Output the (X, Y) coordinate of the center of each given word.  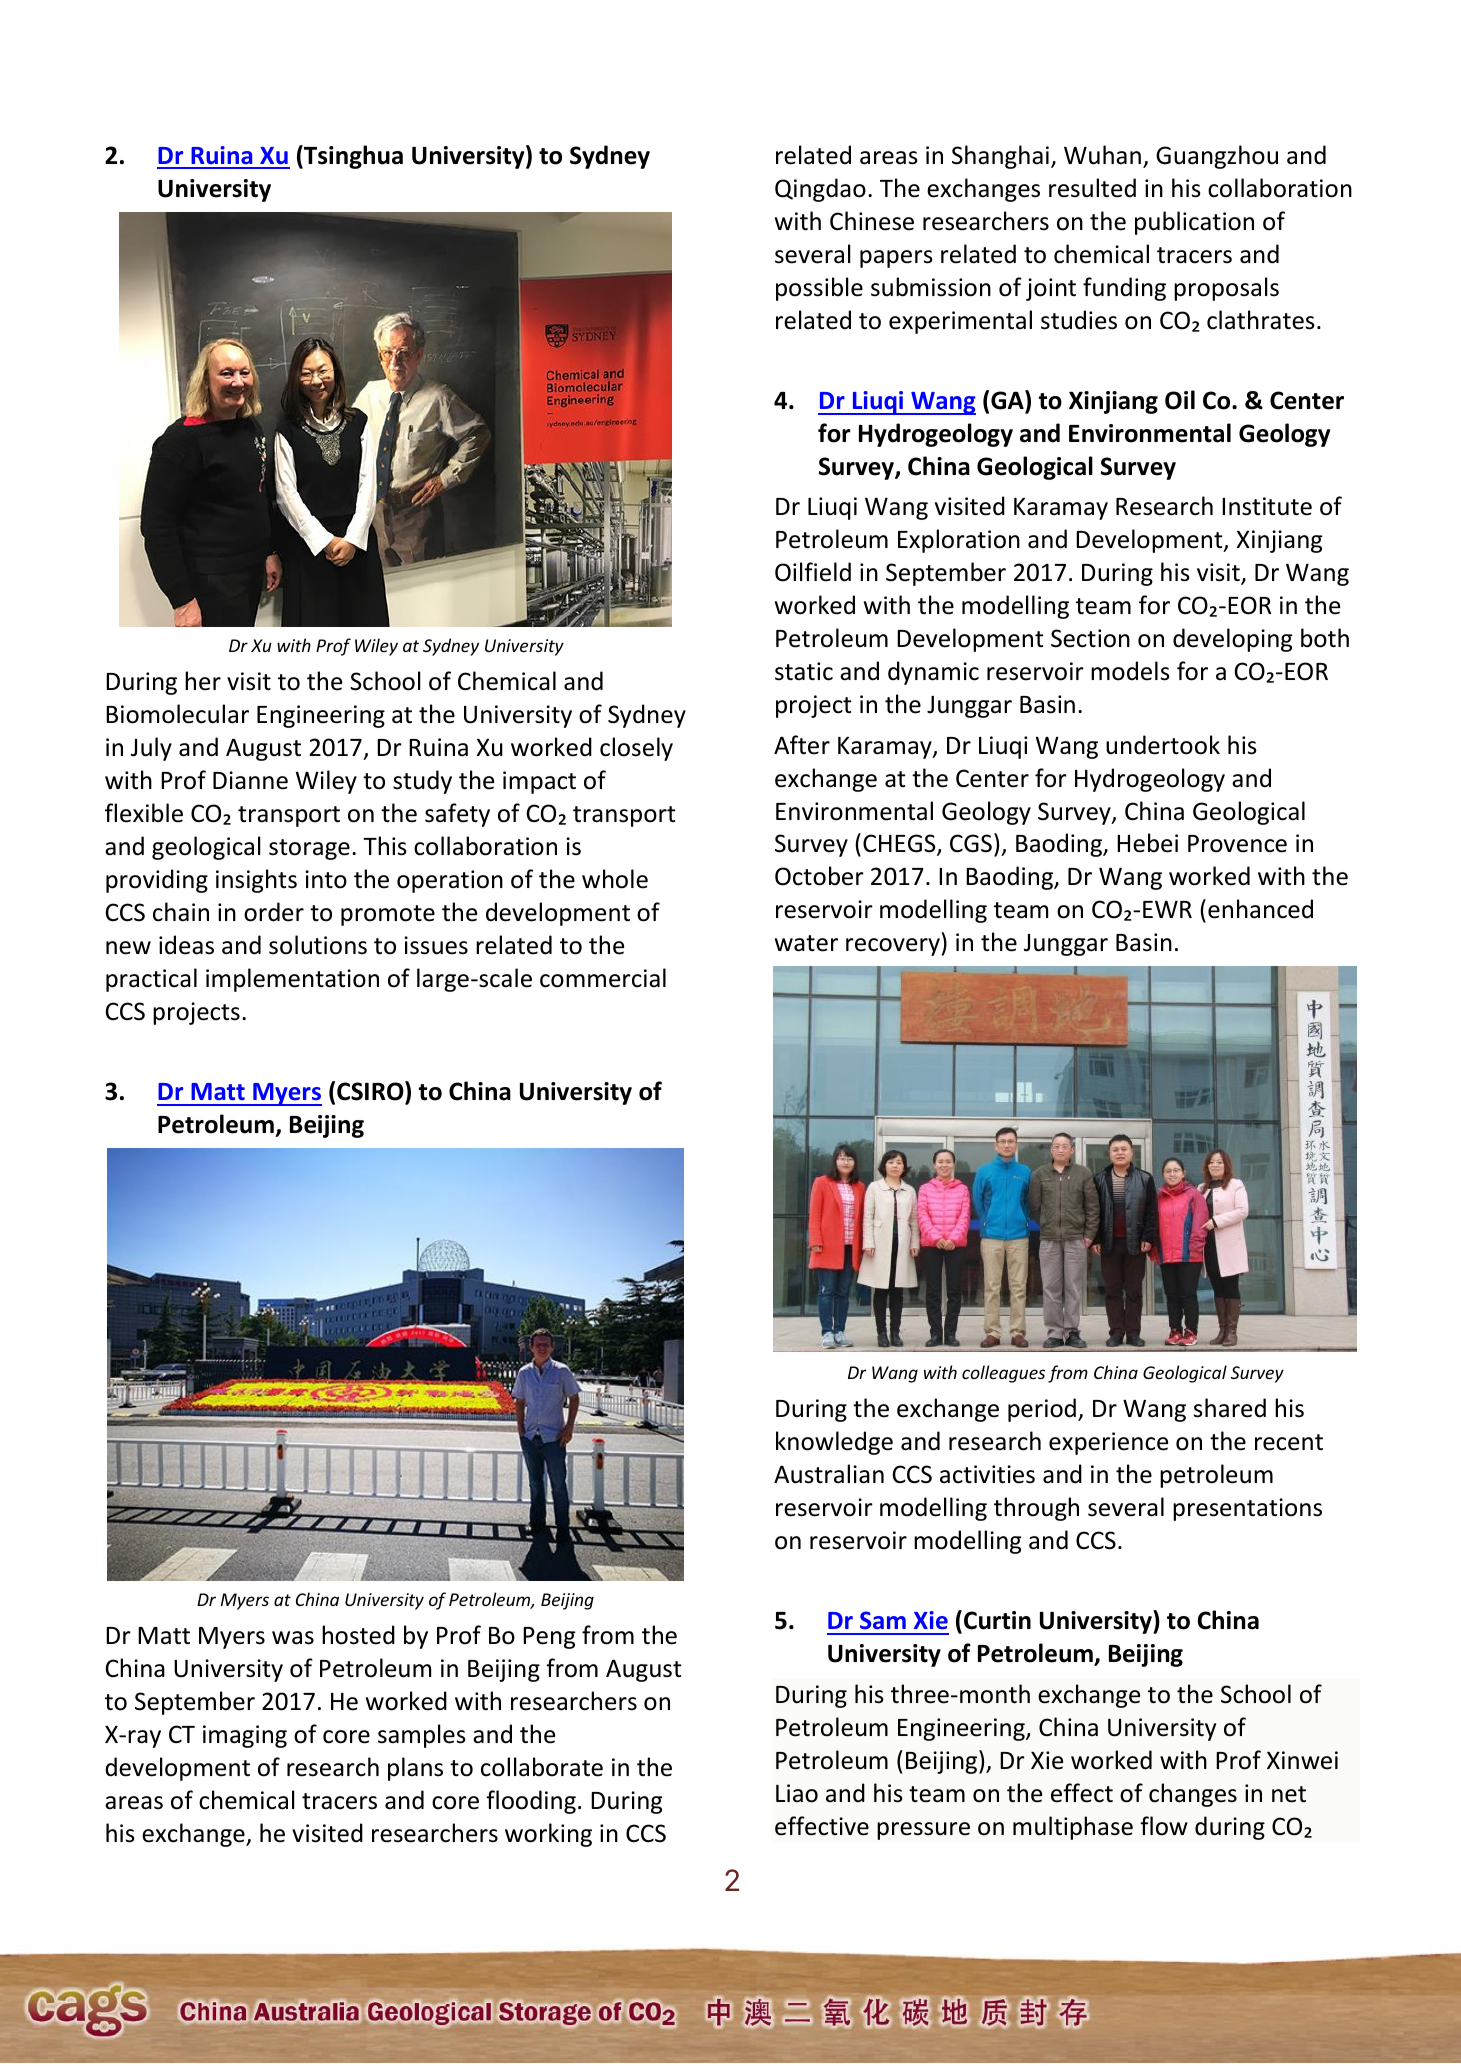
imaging (245, 1736)
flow (1164, 1826)
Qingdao (820, 190)
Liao (797, 1793)
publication (1194, 223)
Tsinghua (352, 157)
